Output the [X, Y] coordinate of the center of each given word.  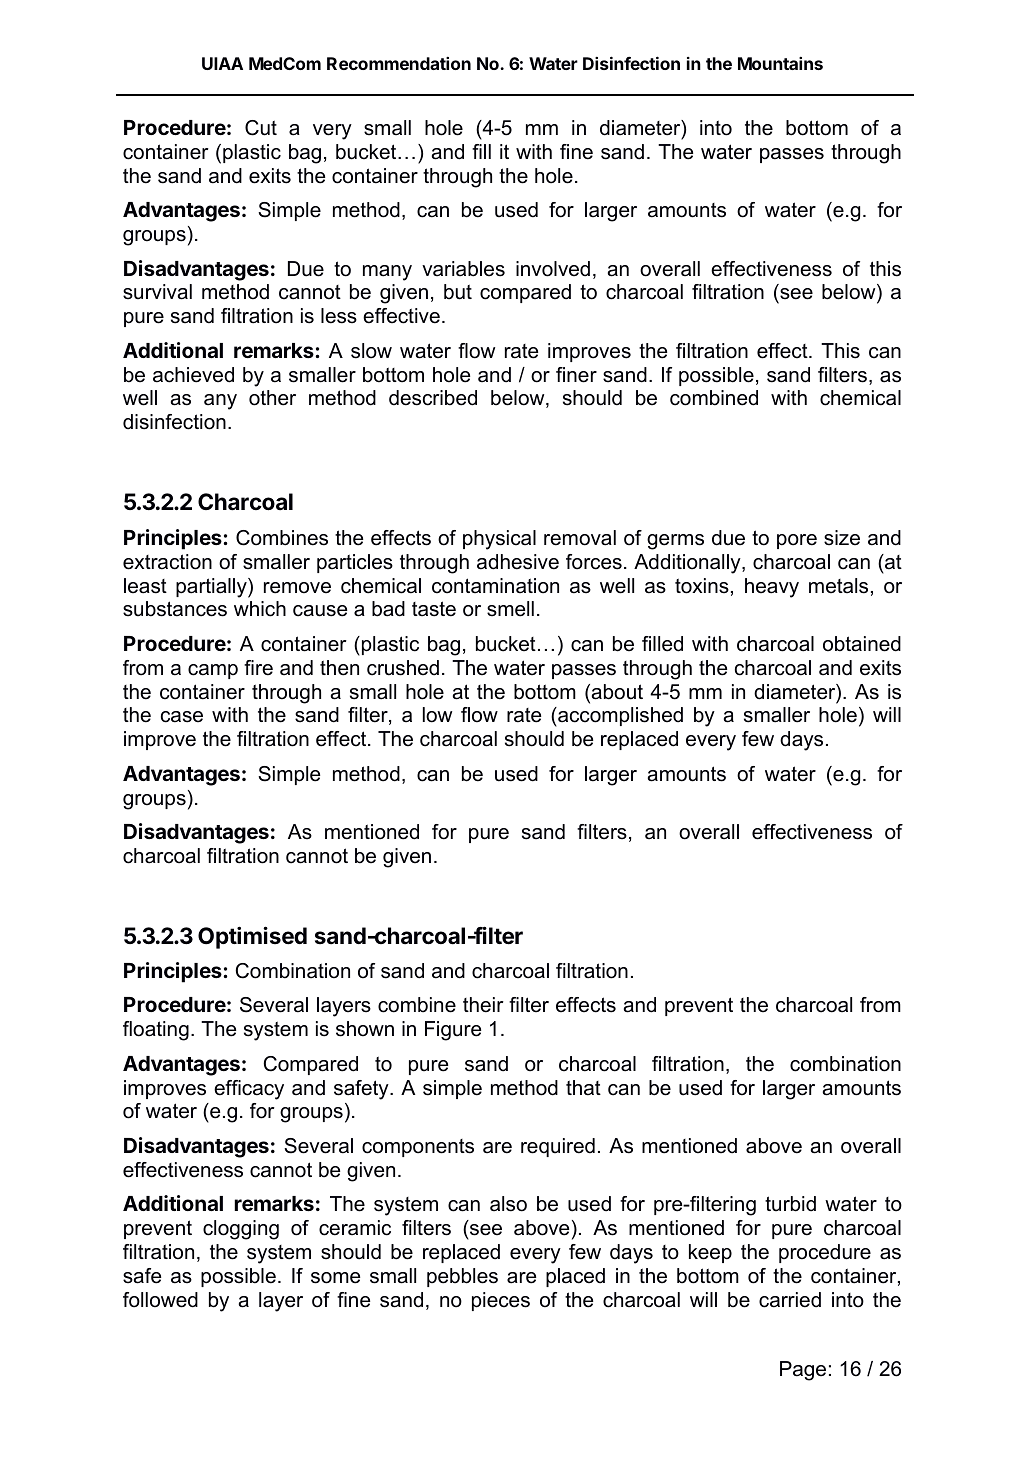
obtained [862, 644]
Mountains [780, 63]
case [182, 717]
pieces [501, 1301]
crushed [403, 668]
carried [790, 1300]
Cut [261, 128]
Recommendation [399, 63]
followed [160, 1300]
